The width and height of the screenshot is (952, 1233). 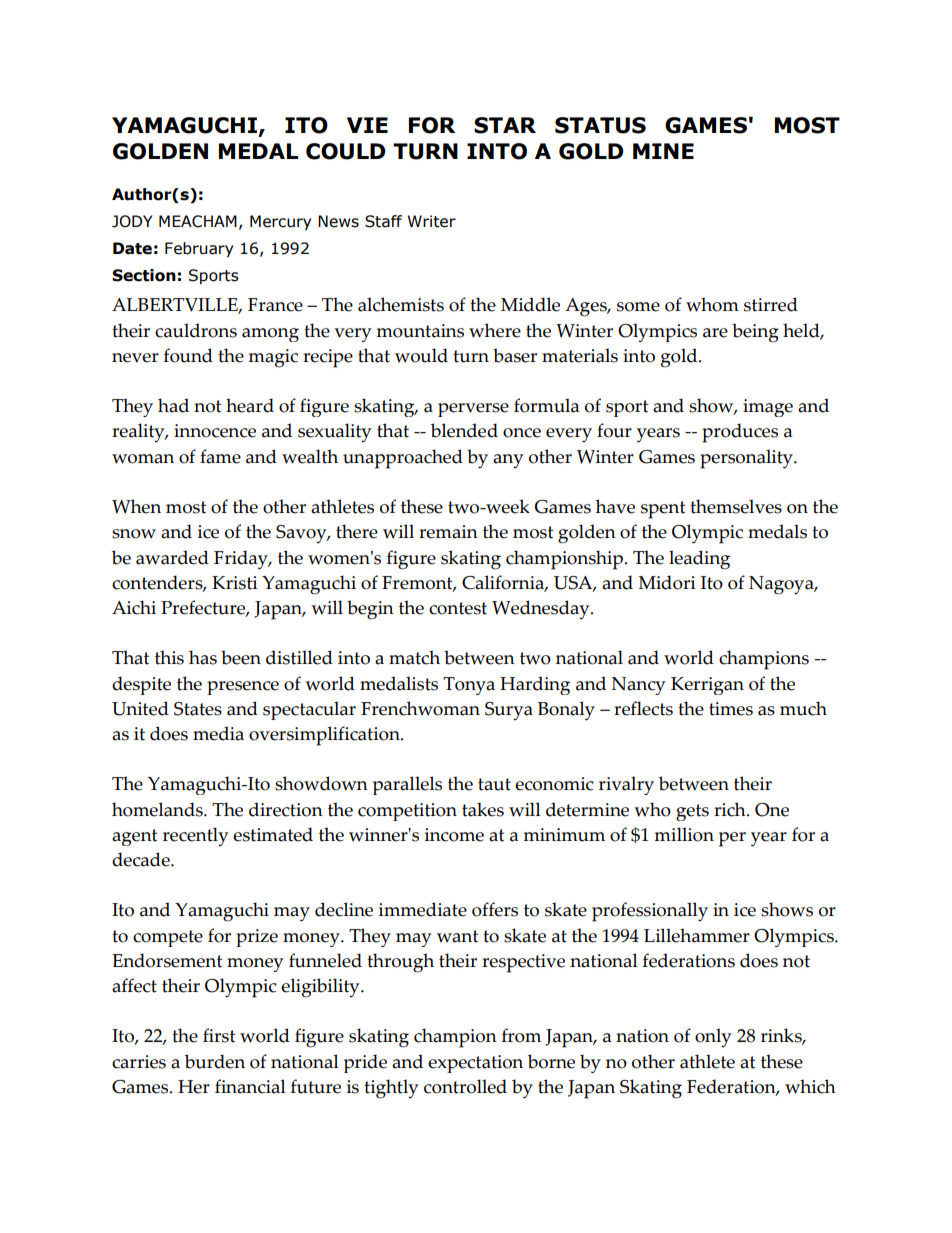 I want to click on Midori, so click(x=667, y=582).
